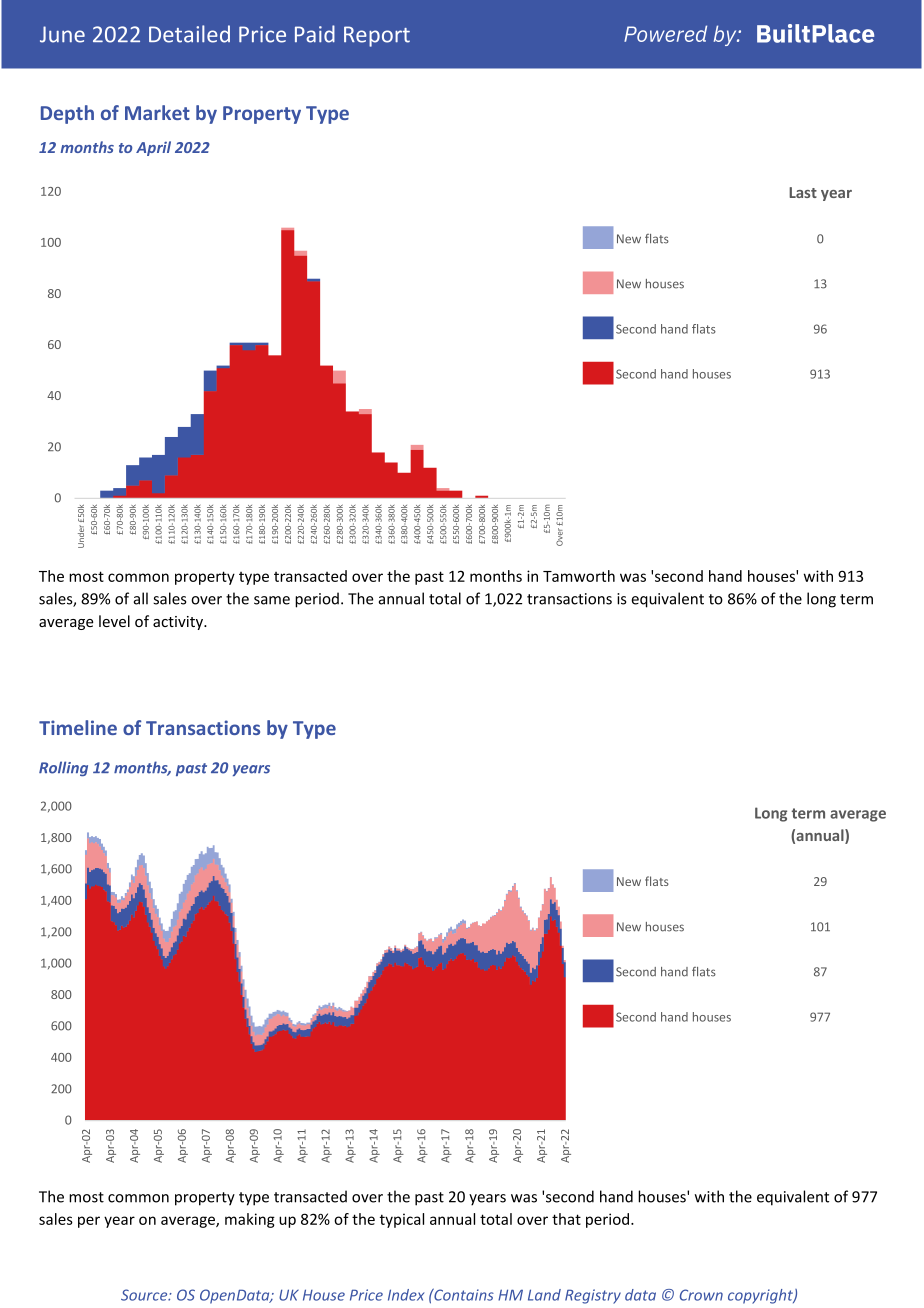 This screenshot has width=924, height=1308. I want to click on Index, so click(406, 1295).
